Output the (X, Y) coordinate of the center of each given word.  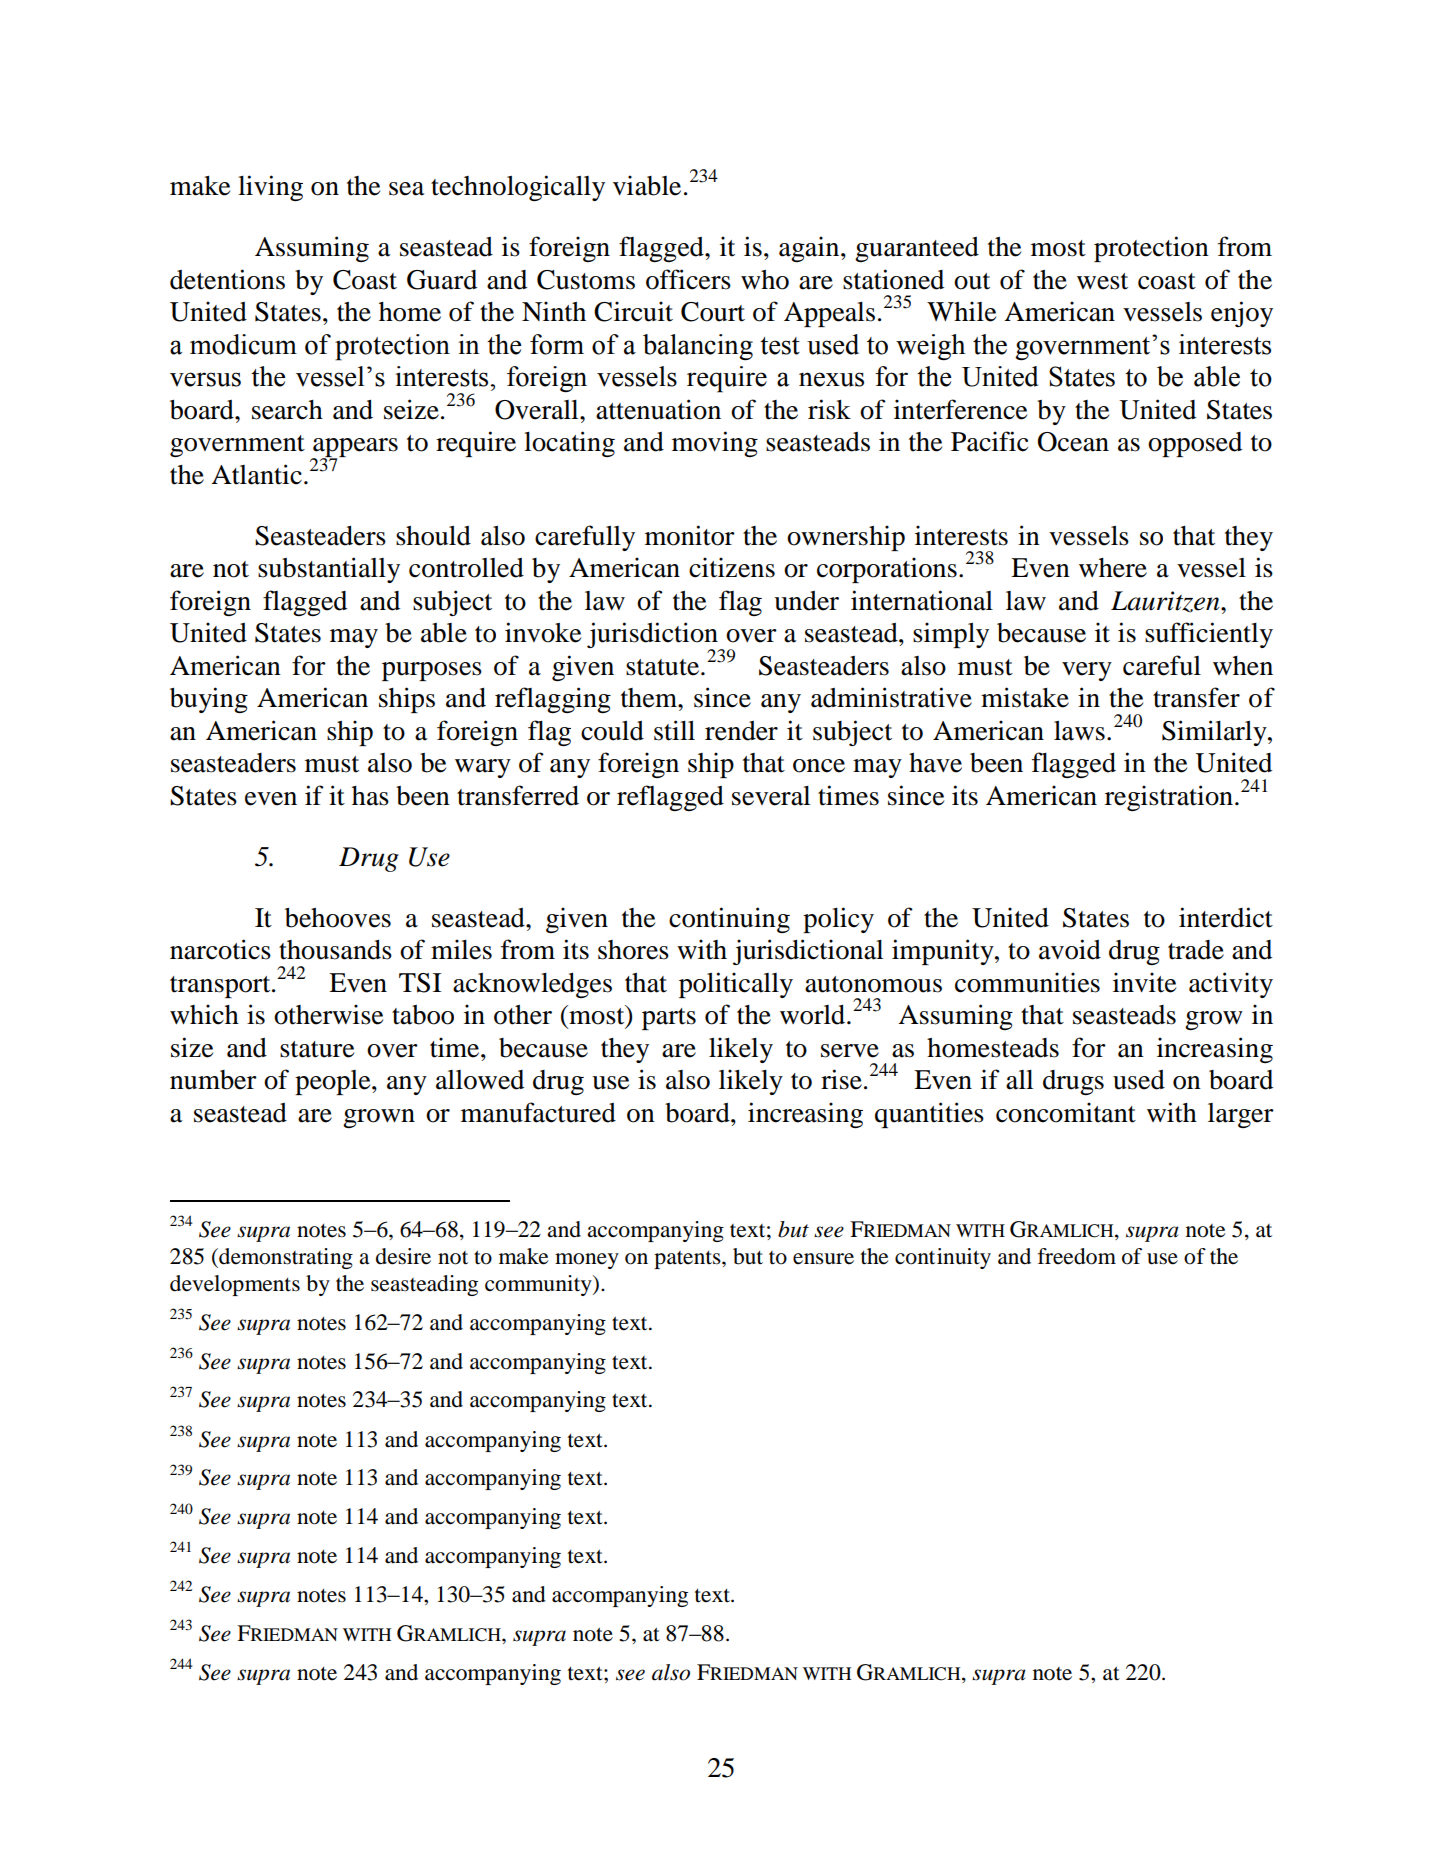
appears (354, 449)
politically (736, 985)
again (810, 249)
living (270, 188)
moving (715, 444)
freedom (1077, 1256)
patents (688, 1260)
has (370, 796)
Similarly (1215, 733)
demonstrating (285, 1258)
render (741, 731)
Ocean (1073, 442)
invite (1144, 982)
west (1102, 281)
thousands (335, 949)
